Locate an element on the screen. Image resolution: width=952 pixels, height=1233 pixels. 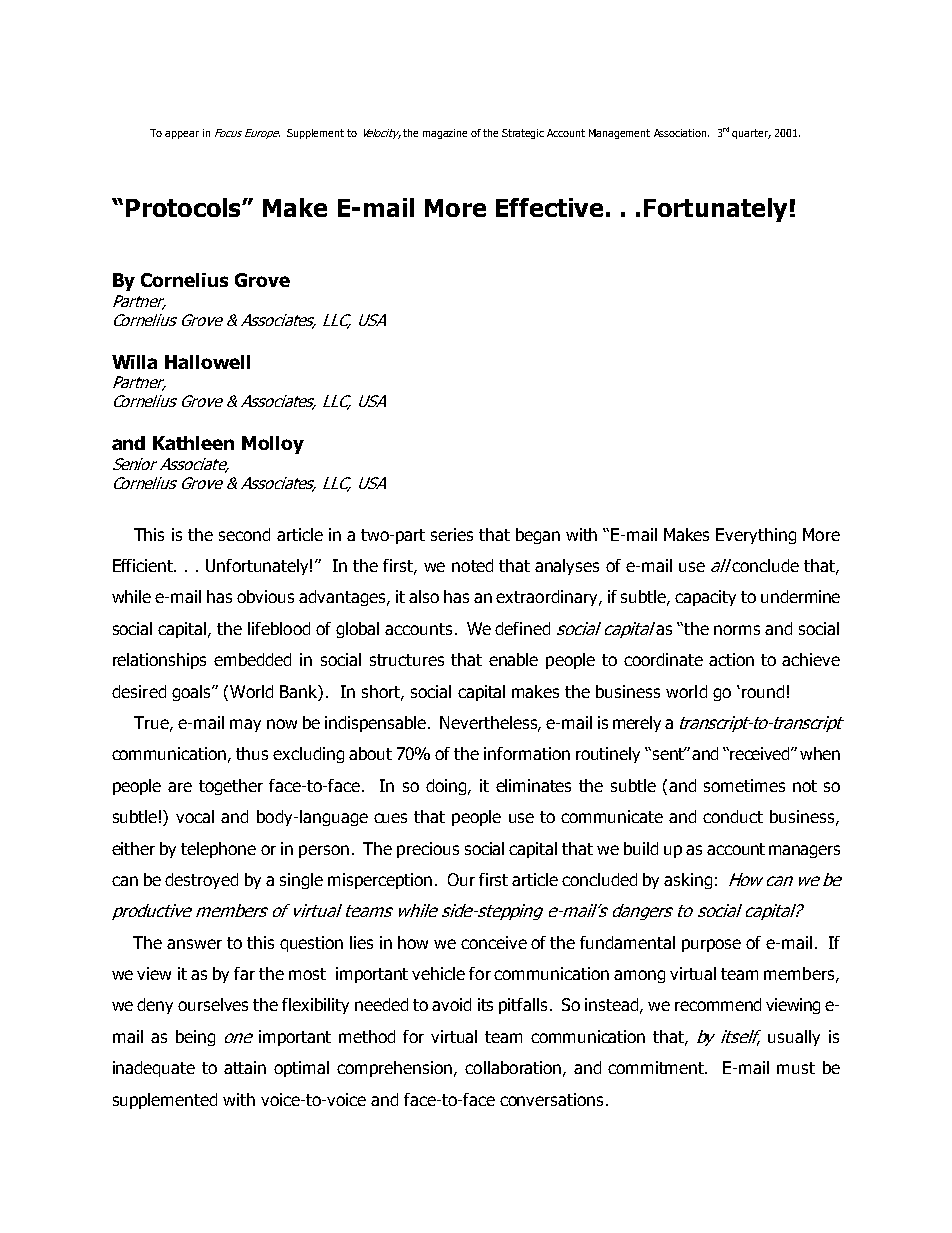
norms is located at coordinates (737, 630).
